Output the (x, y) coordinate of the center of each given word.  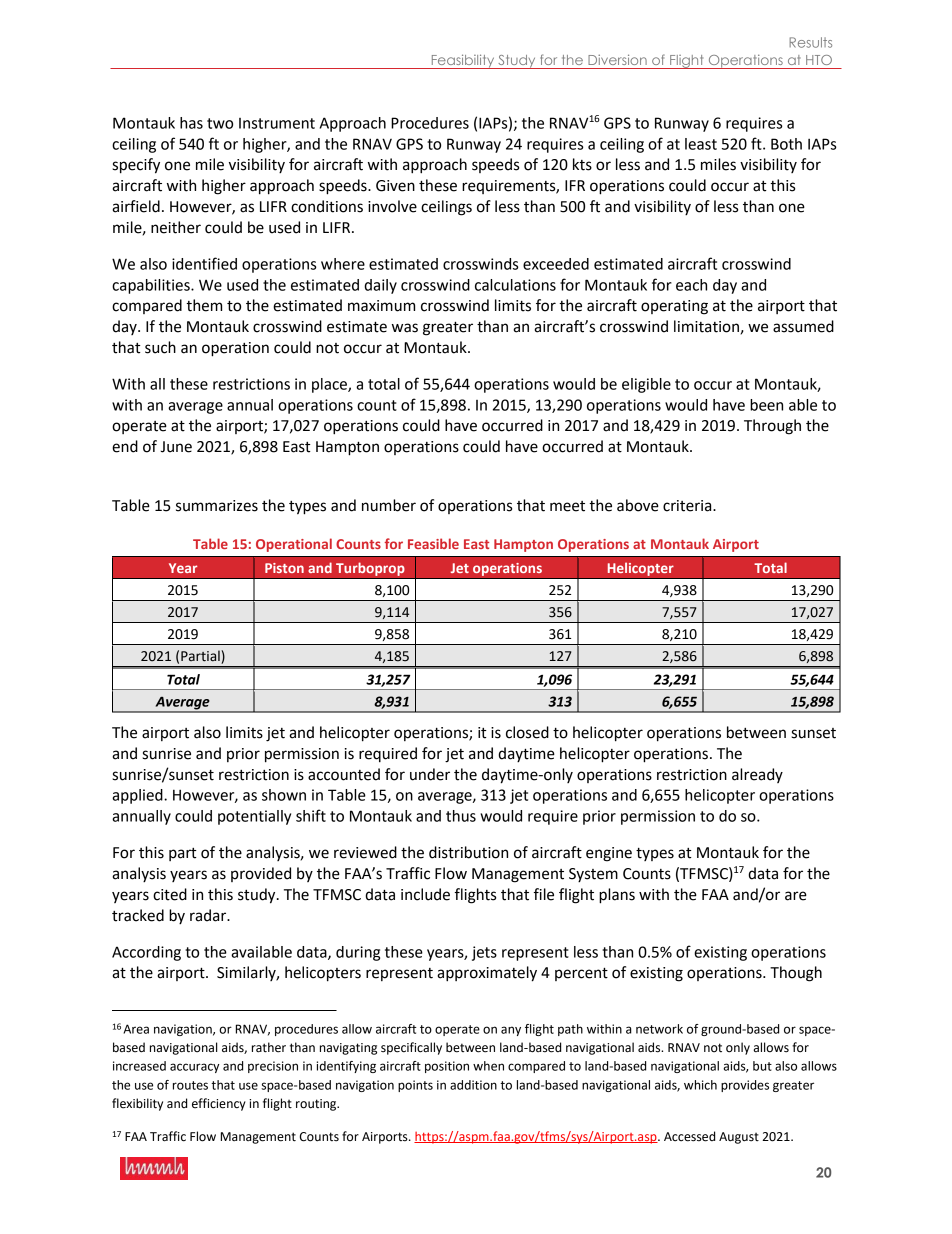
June (176, 447)
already (757, 775)
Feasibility (463, 61)
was (405, 328)
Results (810, 42)
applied (138, 796)
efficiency (219, 1104)
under (430, 774)
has (191, 123)
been (766, 405)
